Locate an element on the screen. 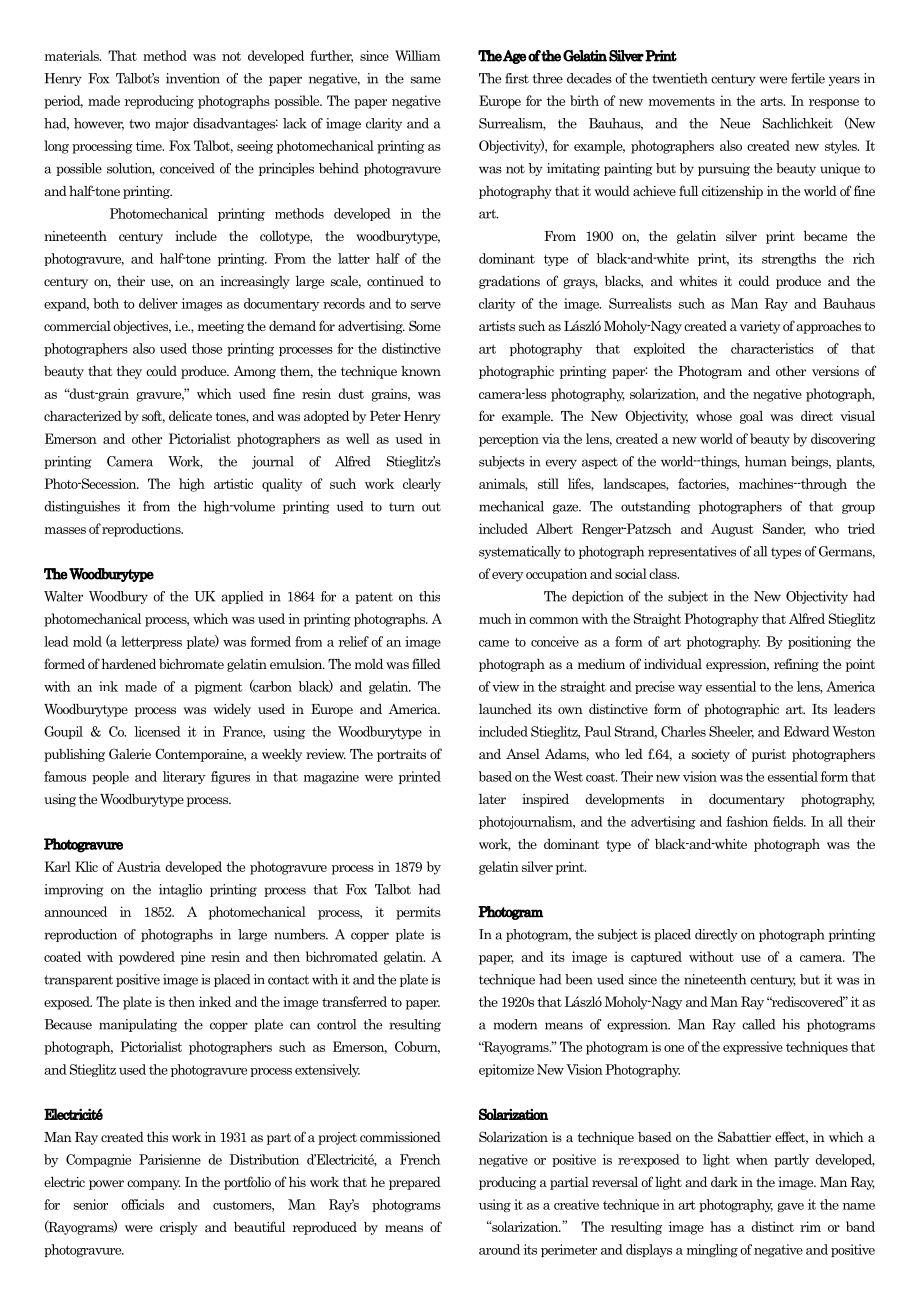 This screenshot has width=924, height=1308. officials is located at coordinates (142, 1204).
